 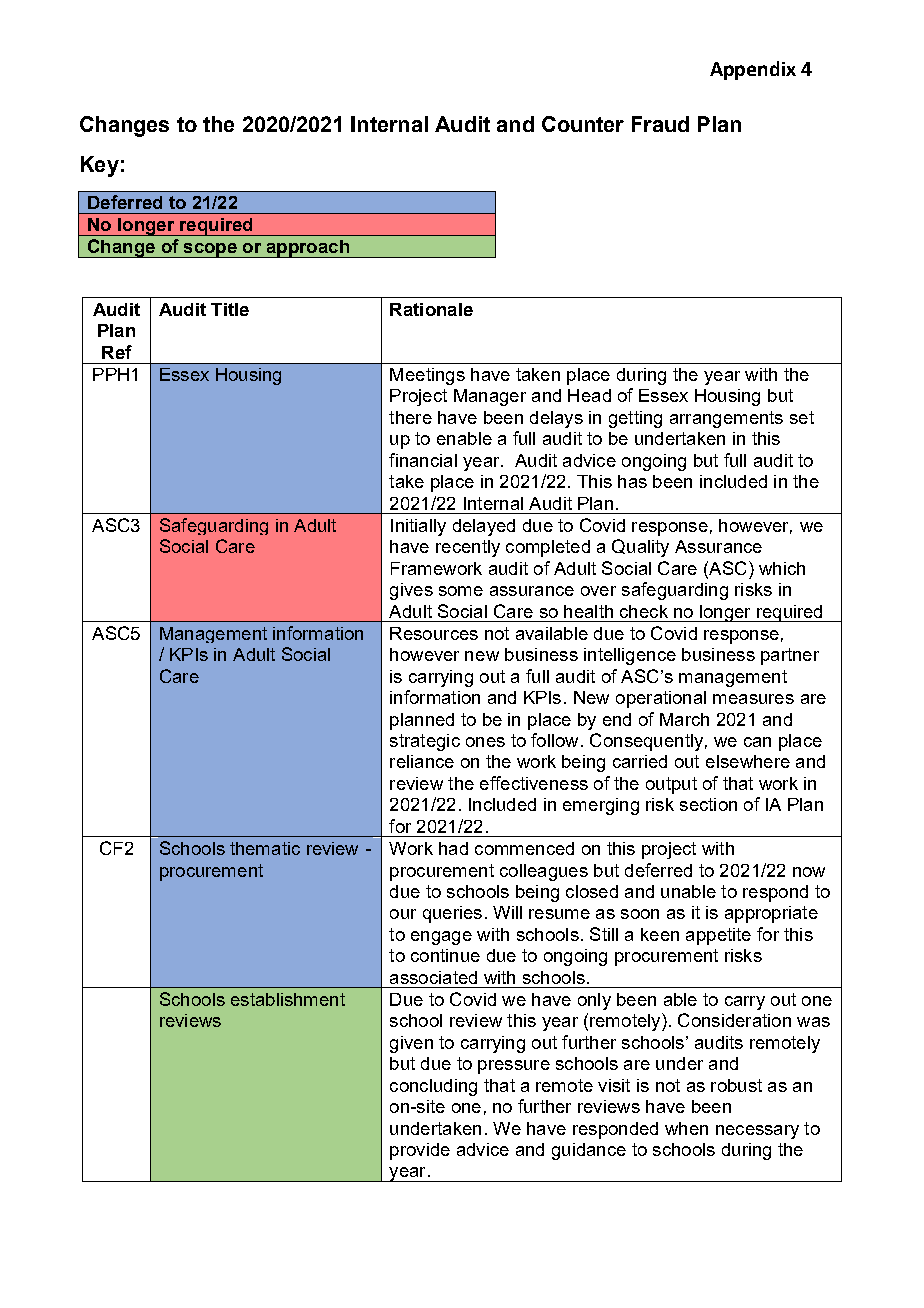 What do you see at coordinates (100, 166) in the page?
I see `Key` at bounding box center [100, 166].
